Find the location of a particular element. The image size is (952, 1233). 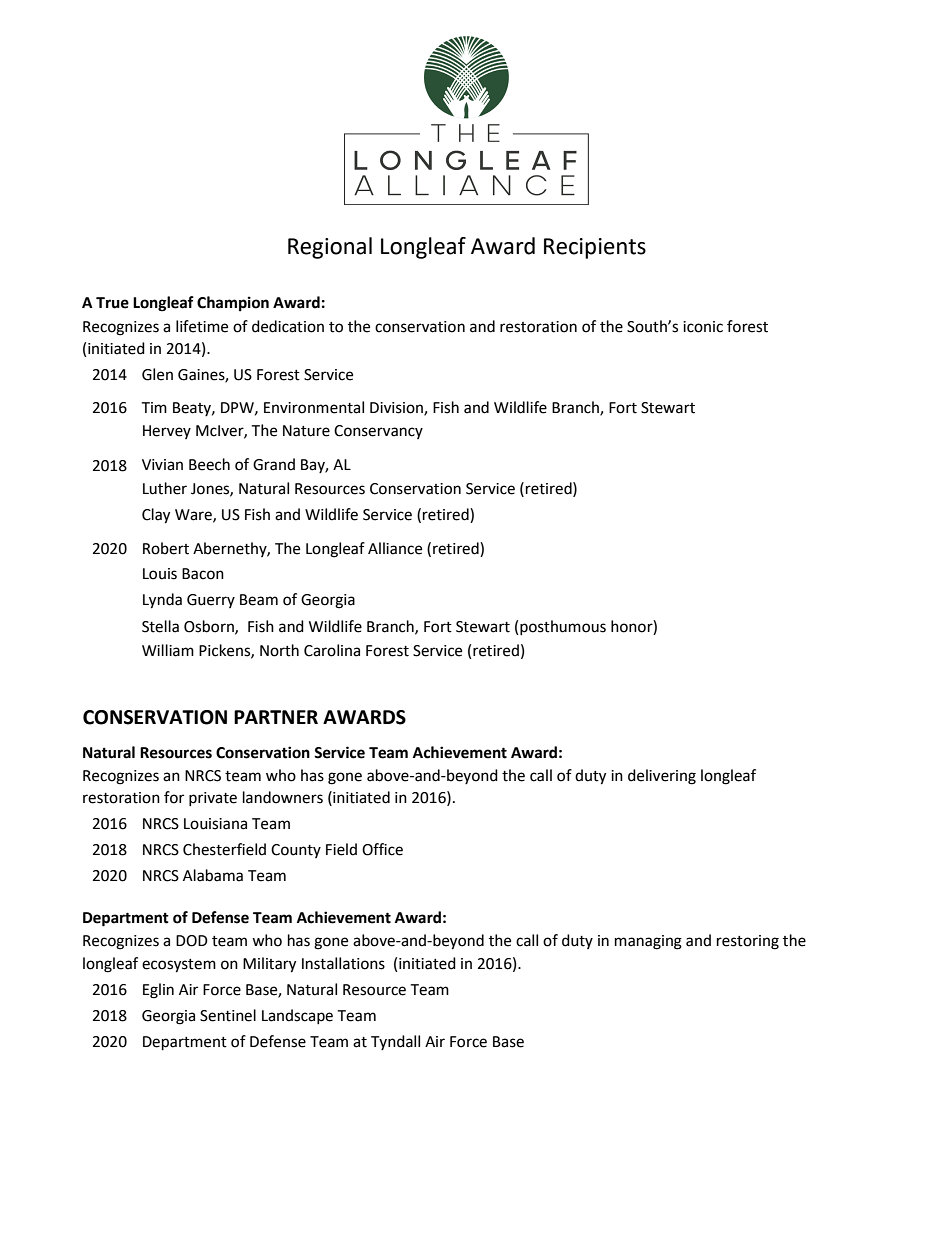

Carolina is located at coordinates (332, 650).
